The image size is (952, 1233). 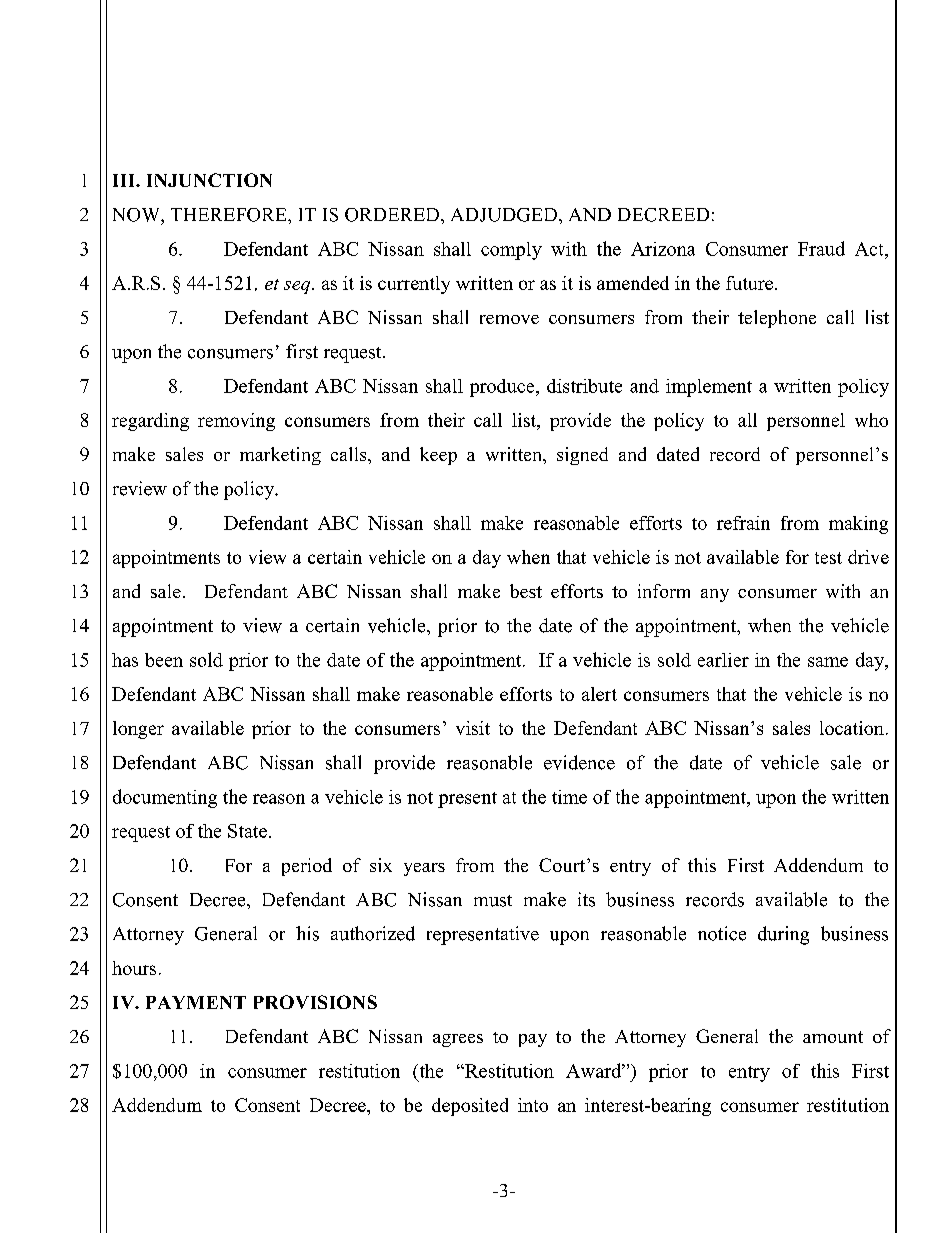 What do you see at coordinates (230, 215) in the screenshot?
I see `THEREFORE` at bounding box center [230, 215].
